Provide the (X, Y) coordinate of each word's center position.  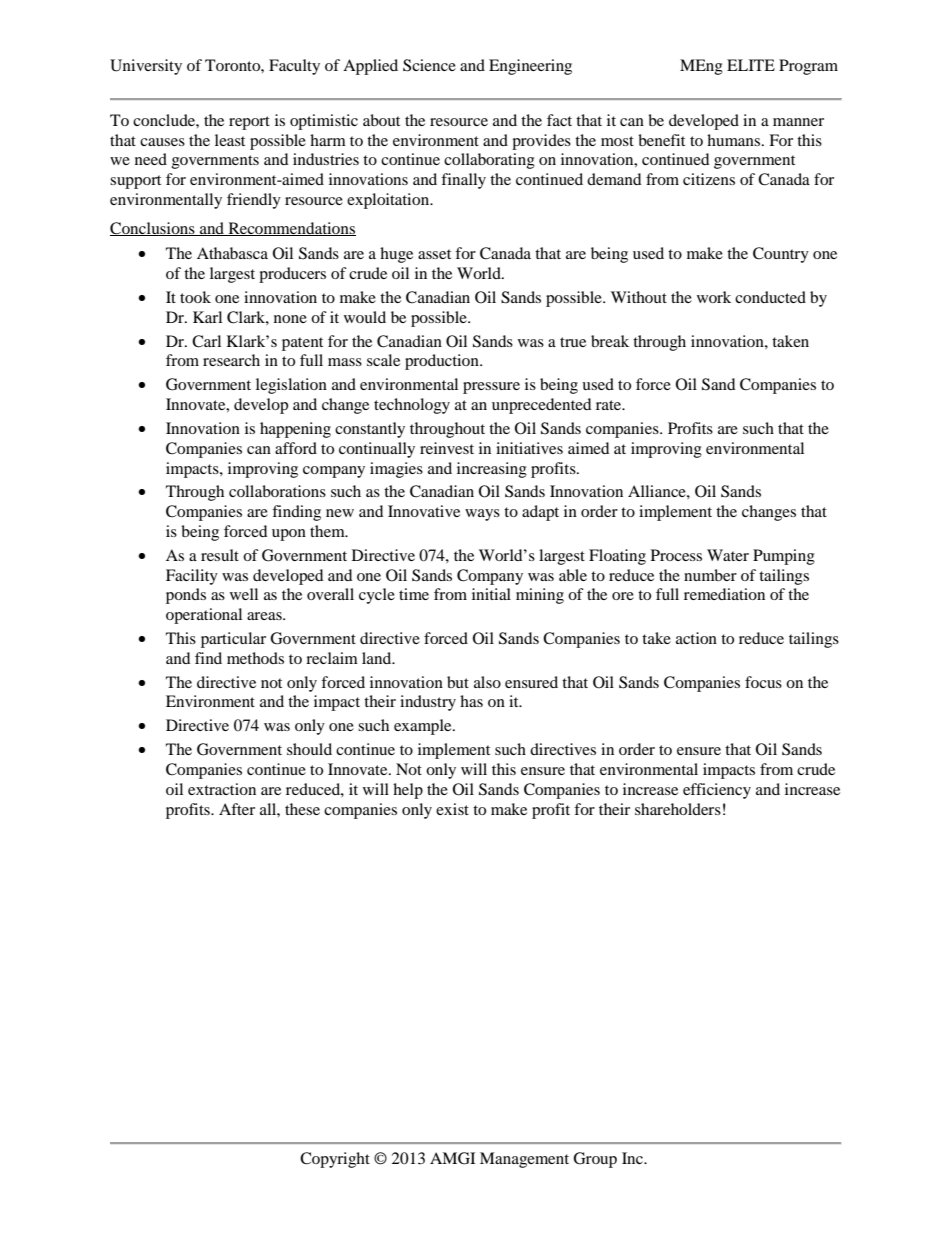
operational (204, 616)
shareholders (678, 809)
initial (491, 594)
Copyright (335, 1160)
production (443, 362)
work (714, 297)
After (237, 809)
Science (429, 65)
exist (452, 809)
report (249, 123)
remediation (724, 594)
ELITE (751, 65)
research (231, 360)
